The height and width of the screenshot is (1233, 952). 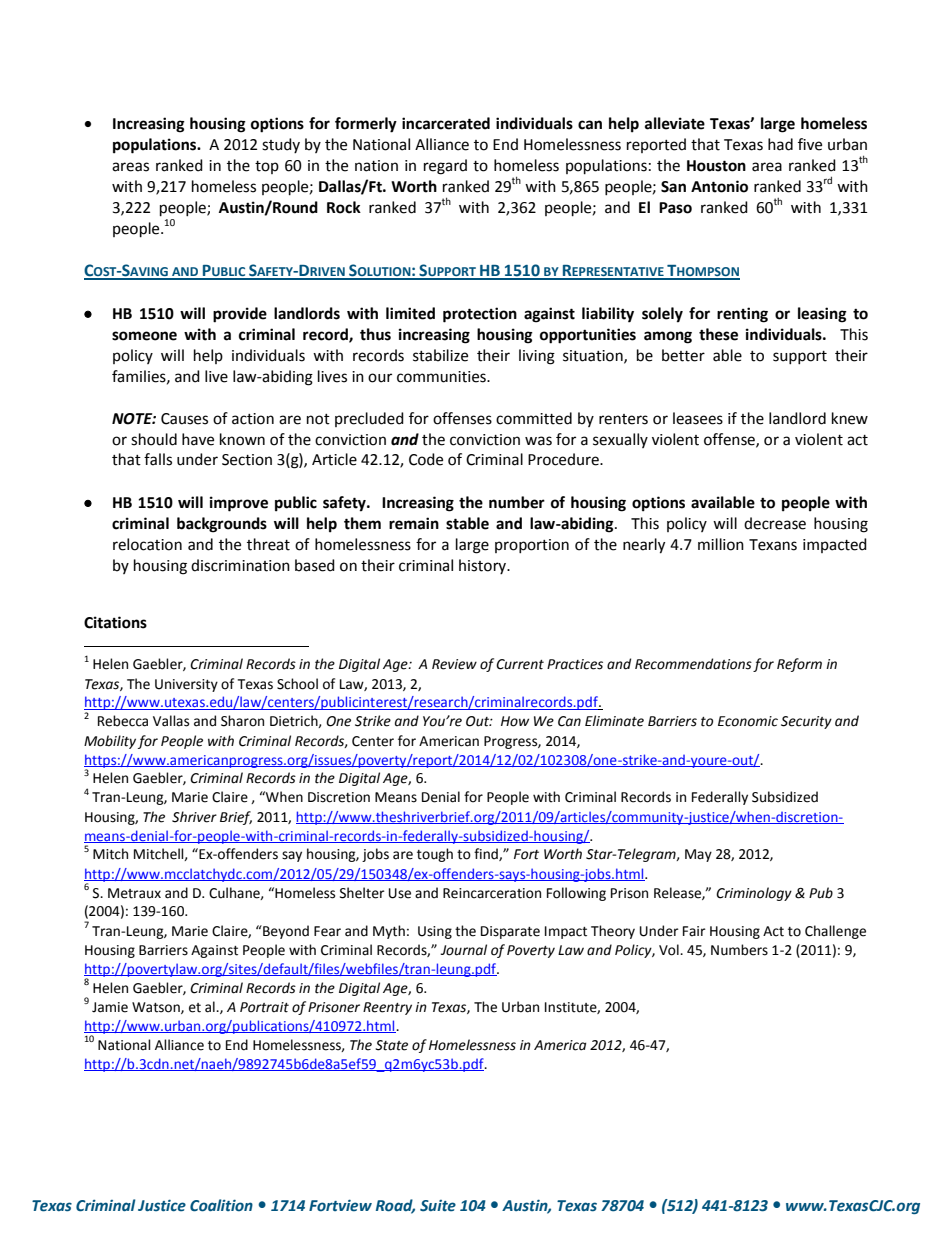 I want to click on May, so click(x=698, y=855).
